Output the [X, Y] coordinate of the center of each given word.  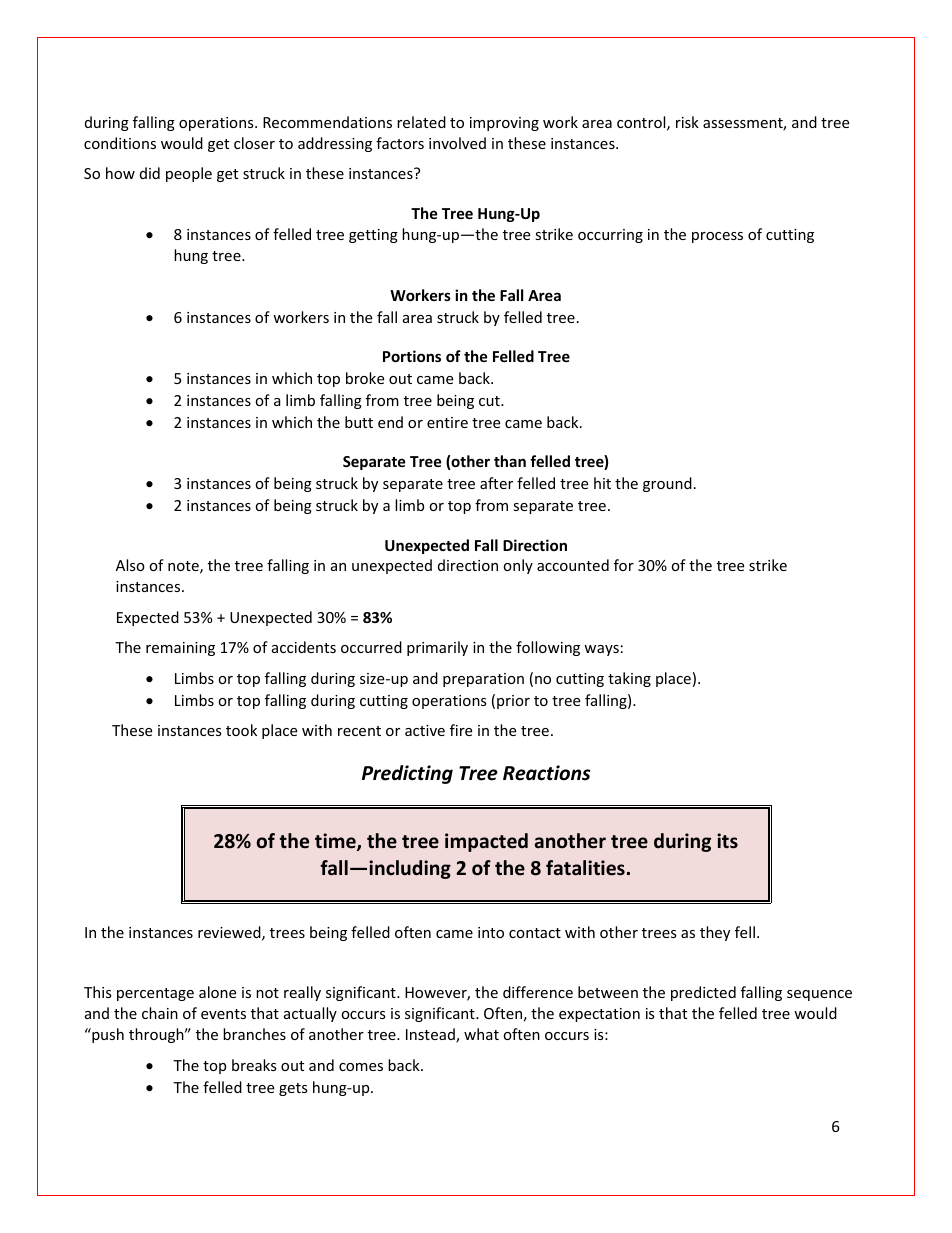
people [189, 174]
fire [461, 730]
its [727, 841]
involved [457, 143]
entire [447, 422]
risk [687, 122]
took [241, 730]
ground [667, 484]
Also [130, 565]
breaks [254, 1065]
